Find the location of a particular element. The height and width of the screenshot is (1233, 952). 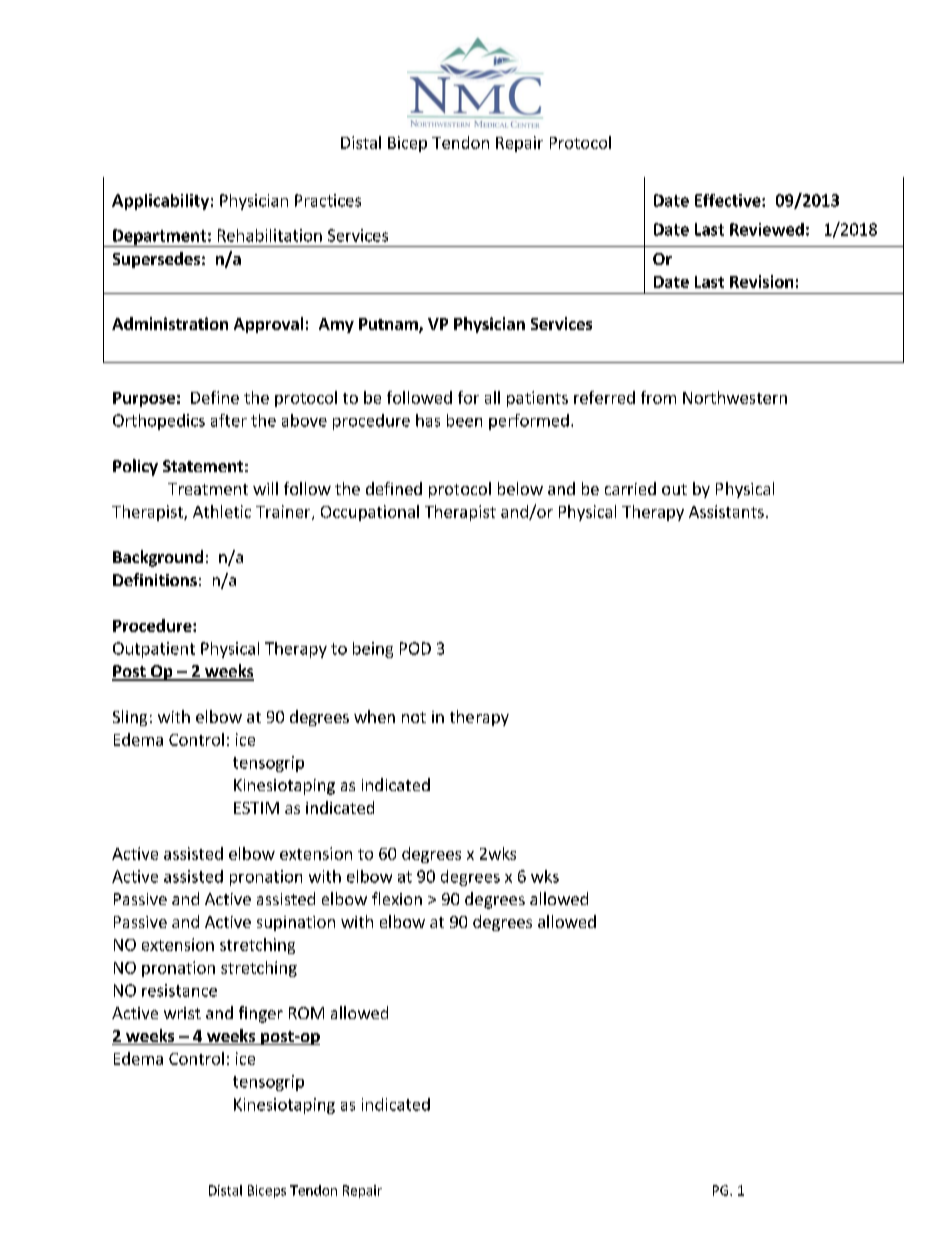

not is located at coordinates (414, 717).
